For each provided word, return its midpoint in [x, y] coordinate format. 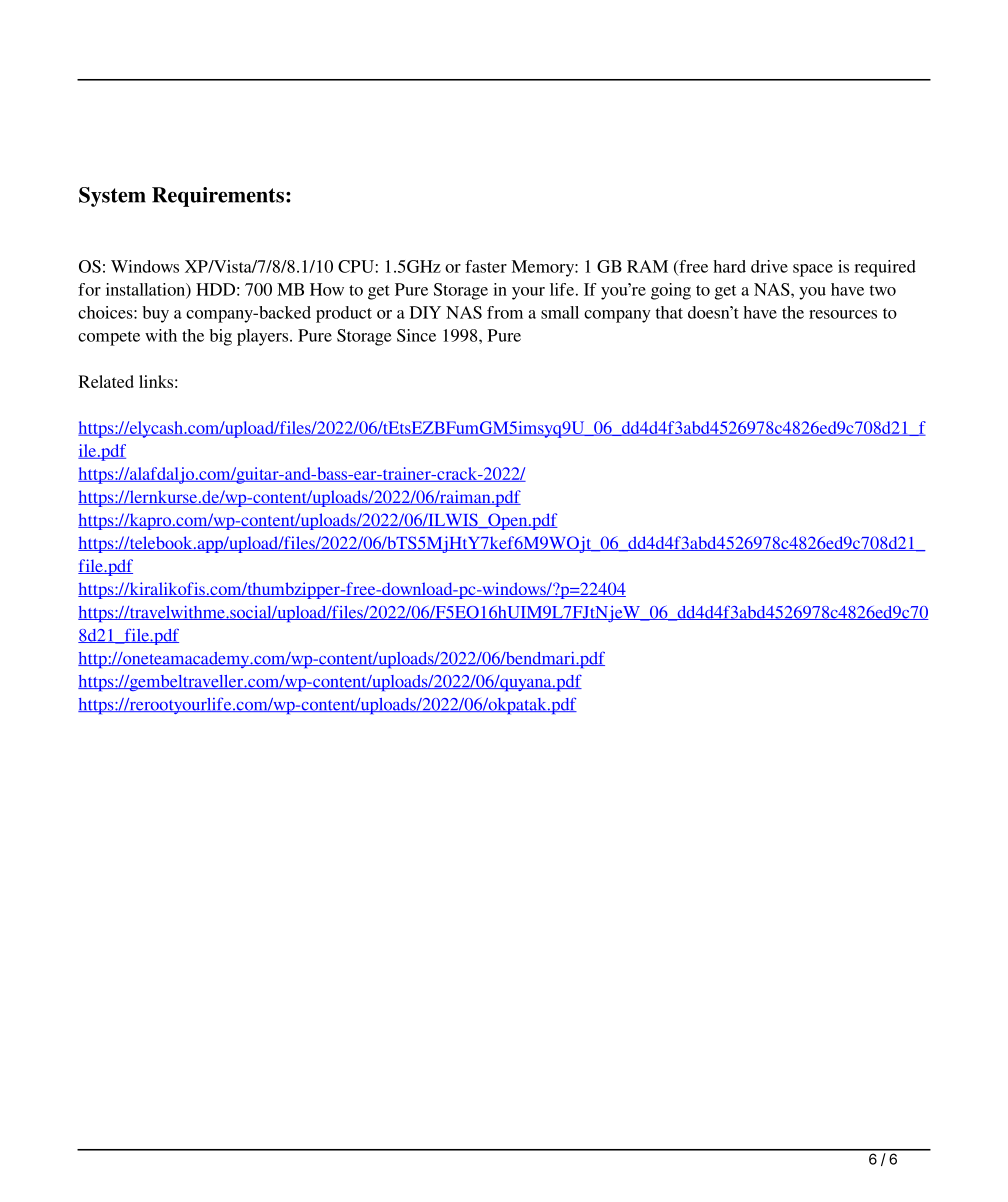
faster [486, 266]
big [220, 337]
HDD [215, 289]
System [112, 197]
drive [769, 266]
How [327, 289]
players [264, 337]
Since [416, 335]
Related [106, 381]
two [883, 290]
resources [843, 314]
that [669, 312]
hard [729, 266]
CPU [356, 266]
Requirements [218, 197]
